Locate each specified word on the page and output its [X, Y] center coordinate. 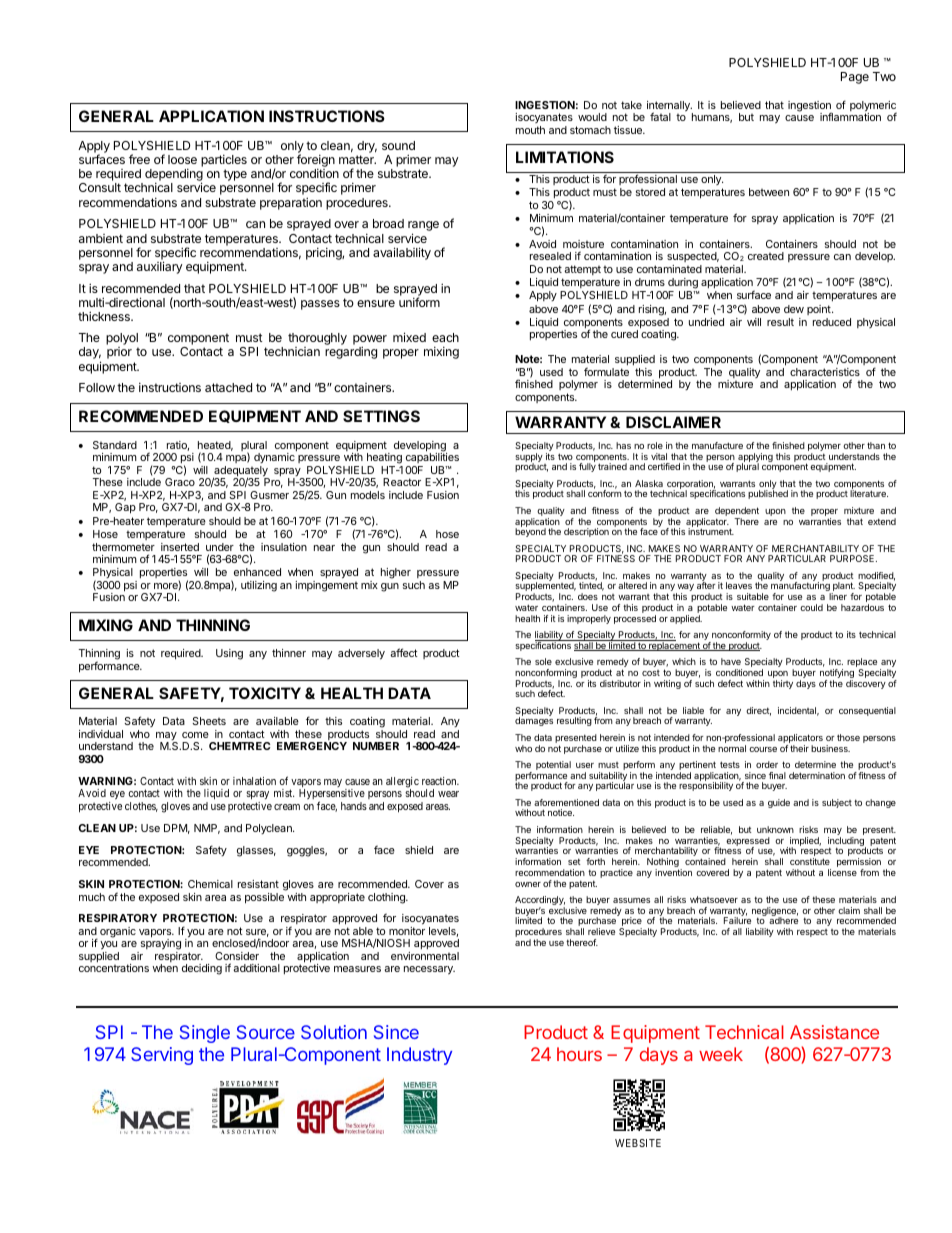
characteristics [825, 372]
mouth [530, 130]
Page [855, 78]
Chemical [210, 884]
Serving [162, 1056]
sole [543, 661]
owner [528, 884]
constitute [810, 861]
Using [229, 654]
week [721, 1054]
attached [228, 387]
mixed [409, 337]
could [811, 607]
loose [182, 159]
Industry [419, 1056]
